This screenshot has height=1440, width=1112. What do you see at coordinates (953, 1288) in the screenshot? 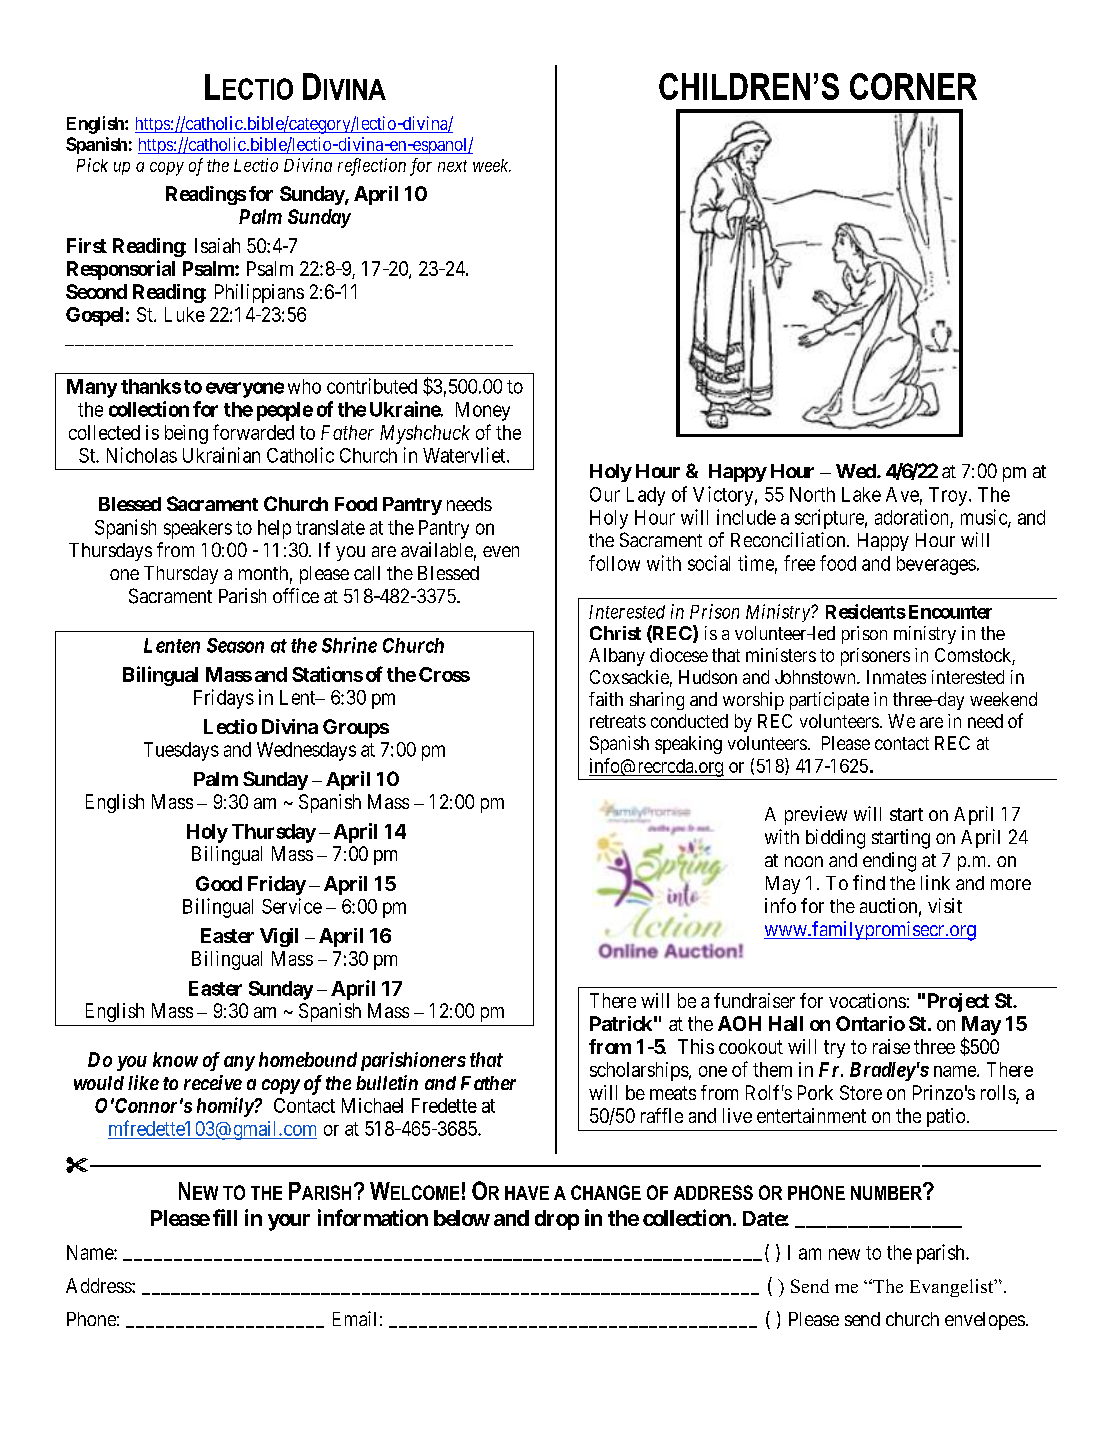
I see `Evangelist` at bounding box center [953, 1288].
